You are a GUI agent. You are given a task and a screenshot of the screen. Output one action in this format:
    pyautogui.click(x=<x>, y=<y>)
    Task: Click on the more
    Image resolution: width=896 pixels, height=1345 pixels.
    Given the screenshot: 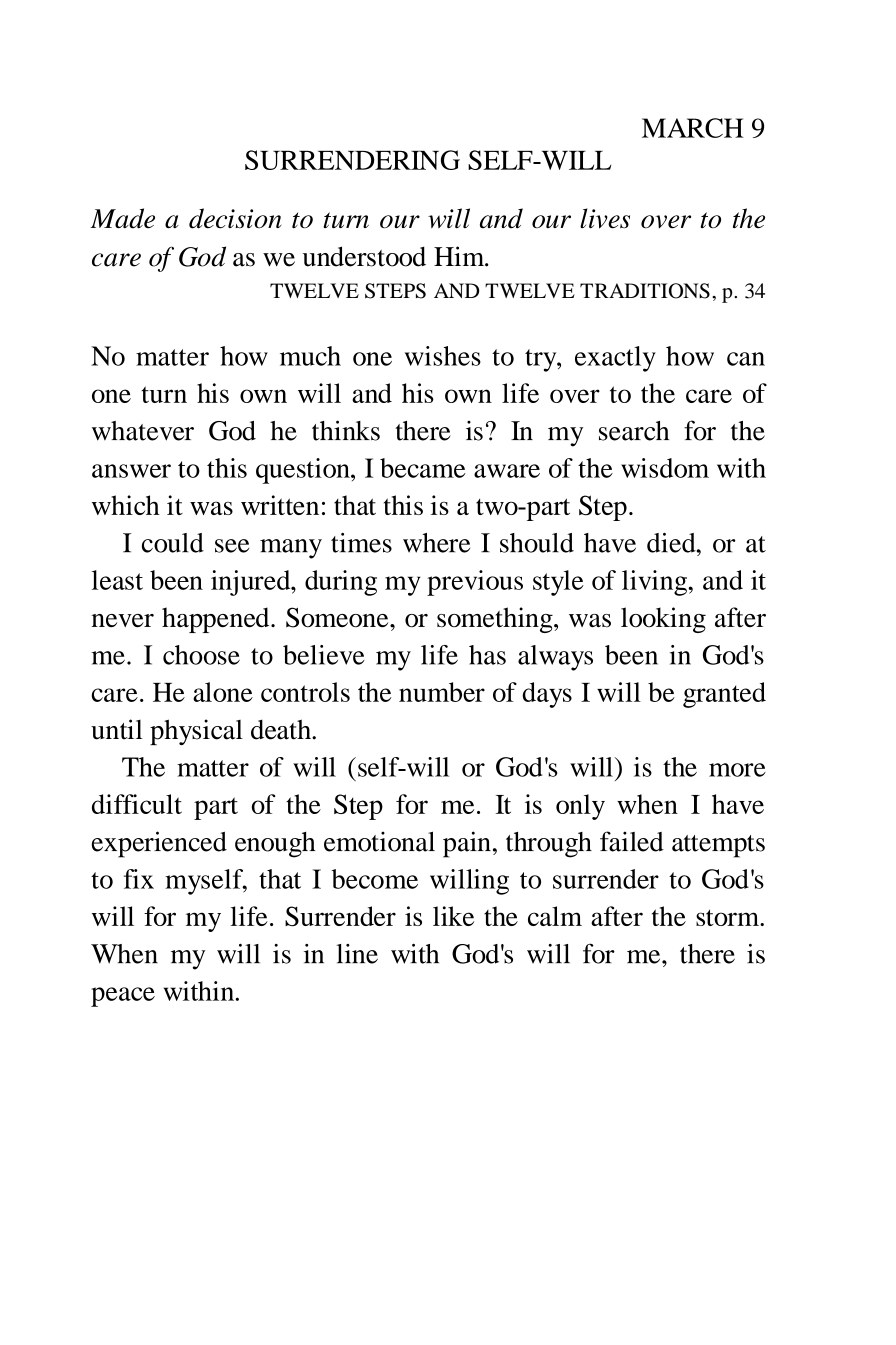 What is the action you would take?
    pyautogui.click(x=737, y=770)
